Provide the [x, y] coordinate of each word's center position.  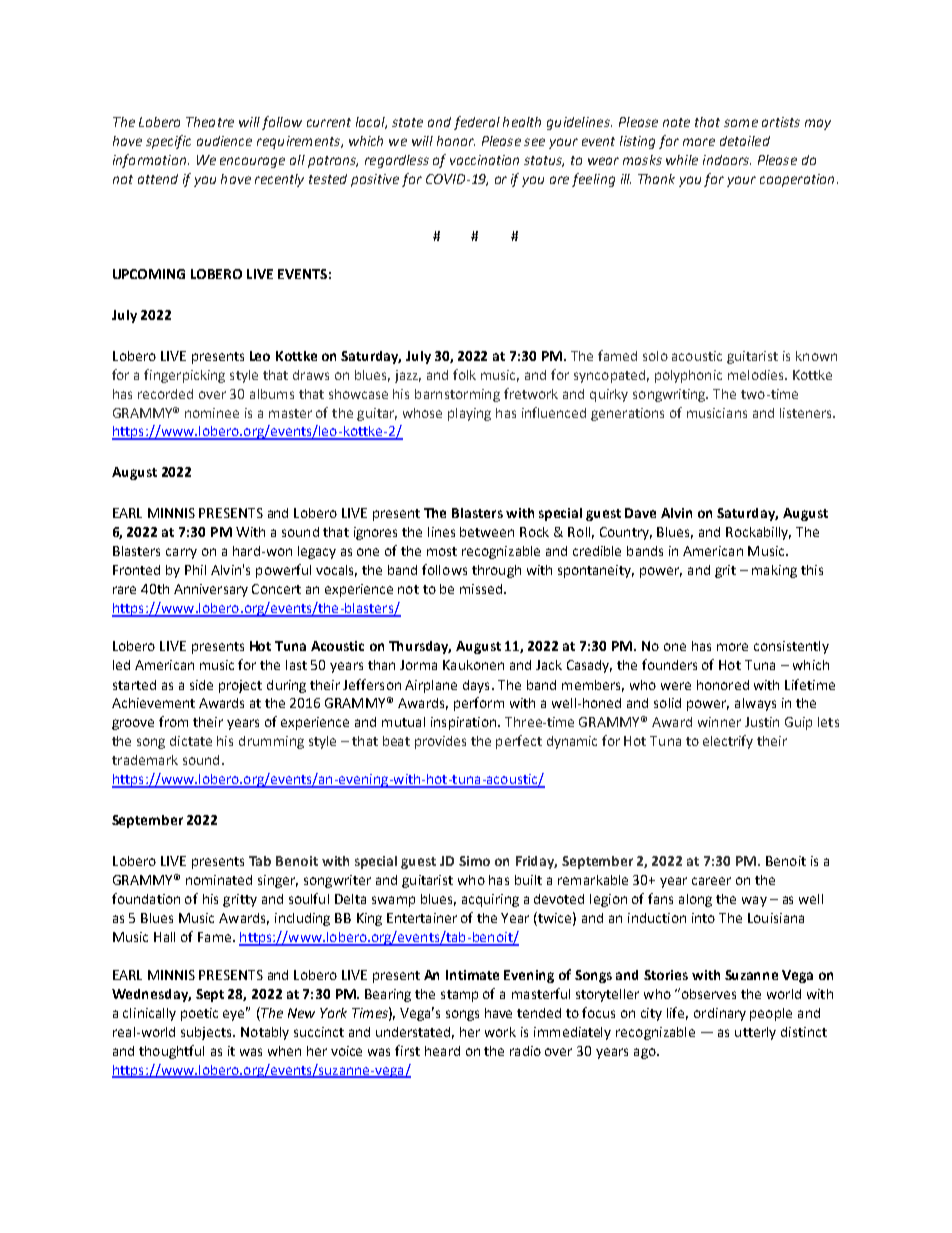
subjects [208, 1033]
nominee [212, 413]
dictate [191, 741]
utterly [755, 1033]
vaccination [484, 160]
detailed [745, 141]
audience [224, 141]
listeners [807, 413]
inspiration [465, 723]
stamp [459, 996]
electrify [728, 742]
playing [469, 414]
